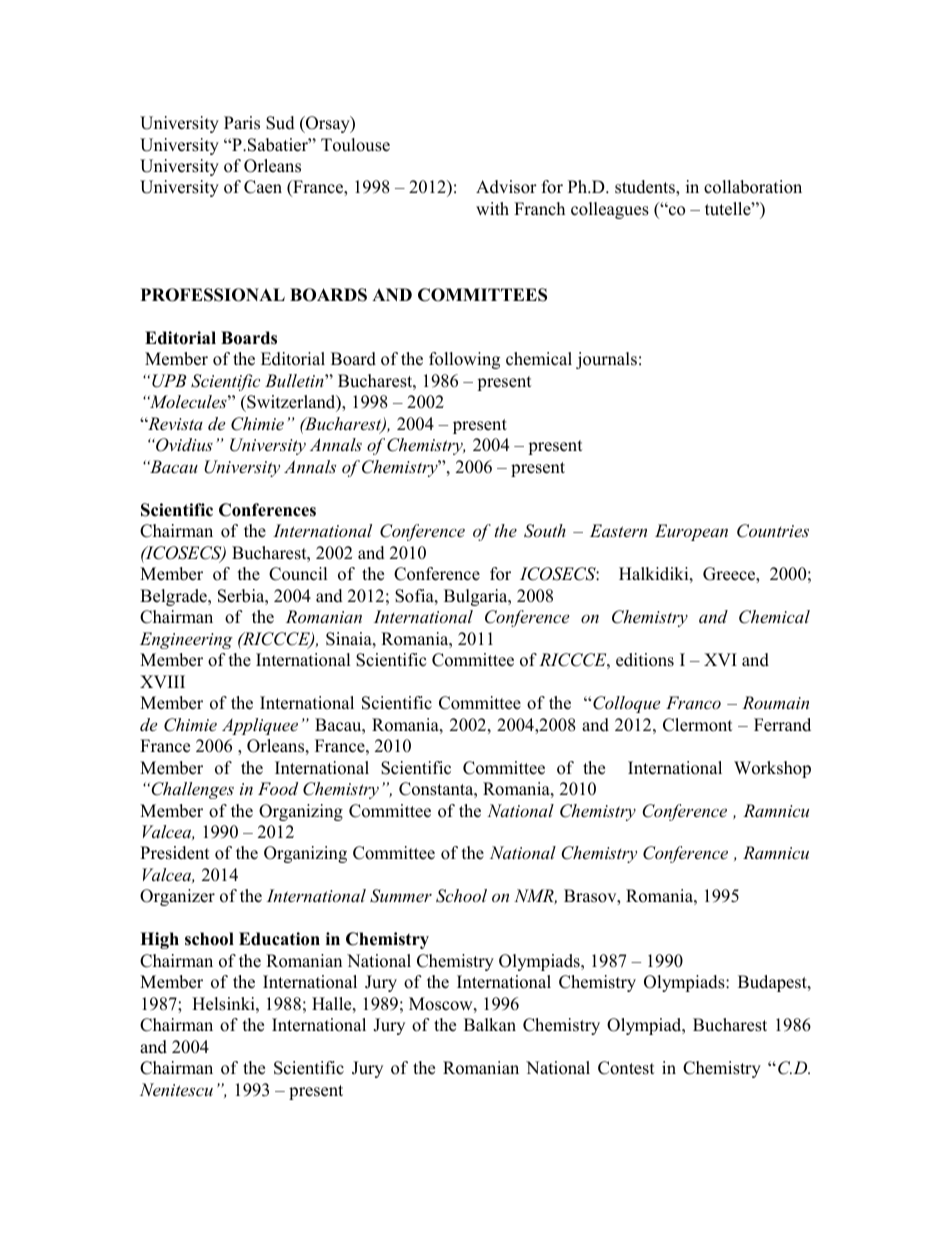 The height and width of the document is (1233, 952). What do you see at coordinates (477, 597) in the document?
I see `Bulgaria` at bounding box center [477, 597].
